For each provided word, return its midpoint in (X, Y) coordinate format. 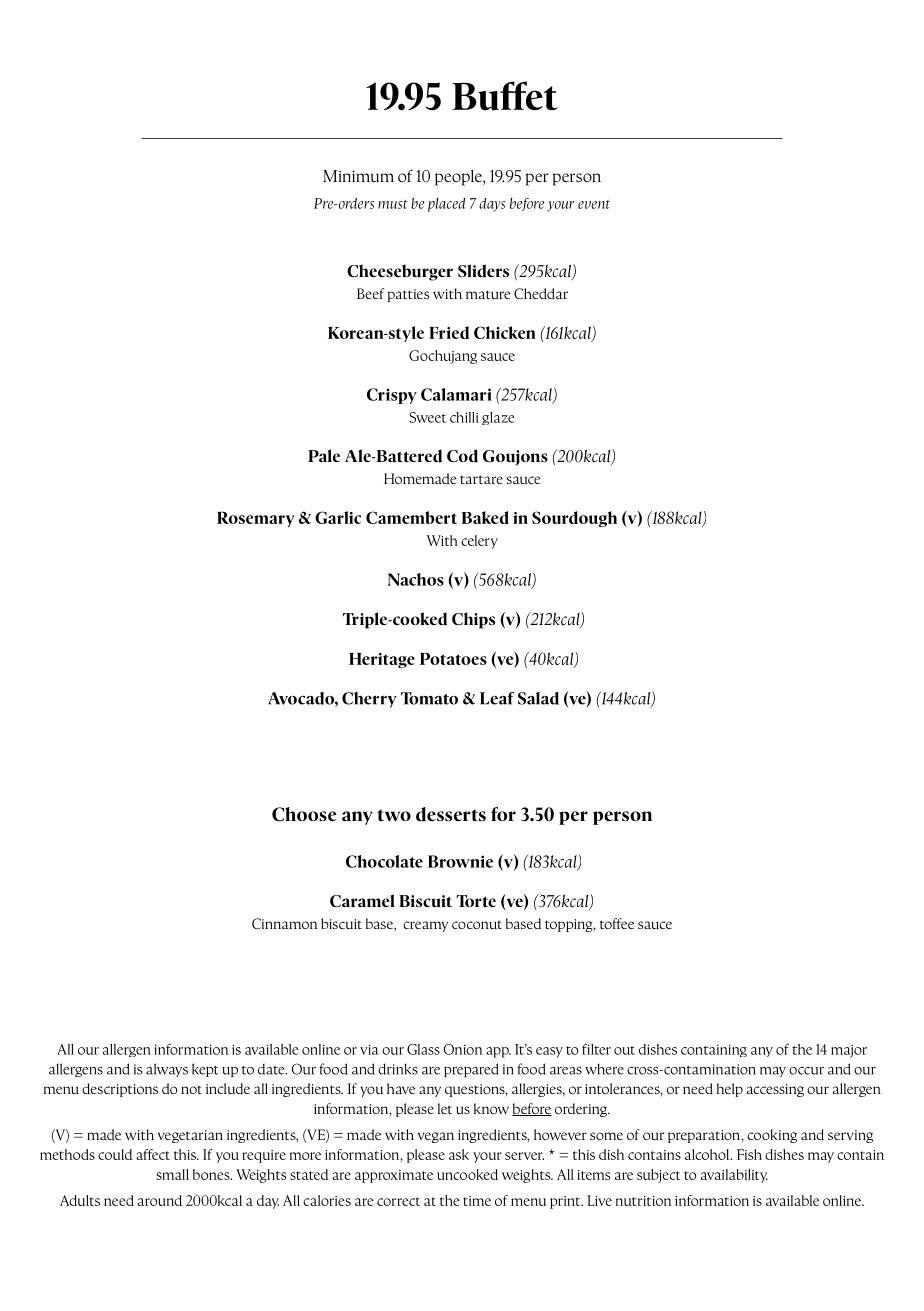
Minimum (358, 176)
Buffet (505, 96)
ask (459, 1154)
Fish (749, 1154)
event (594, 204)
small (172, 1174)
